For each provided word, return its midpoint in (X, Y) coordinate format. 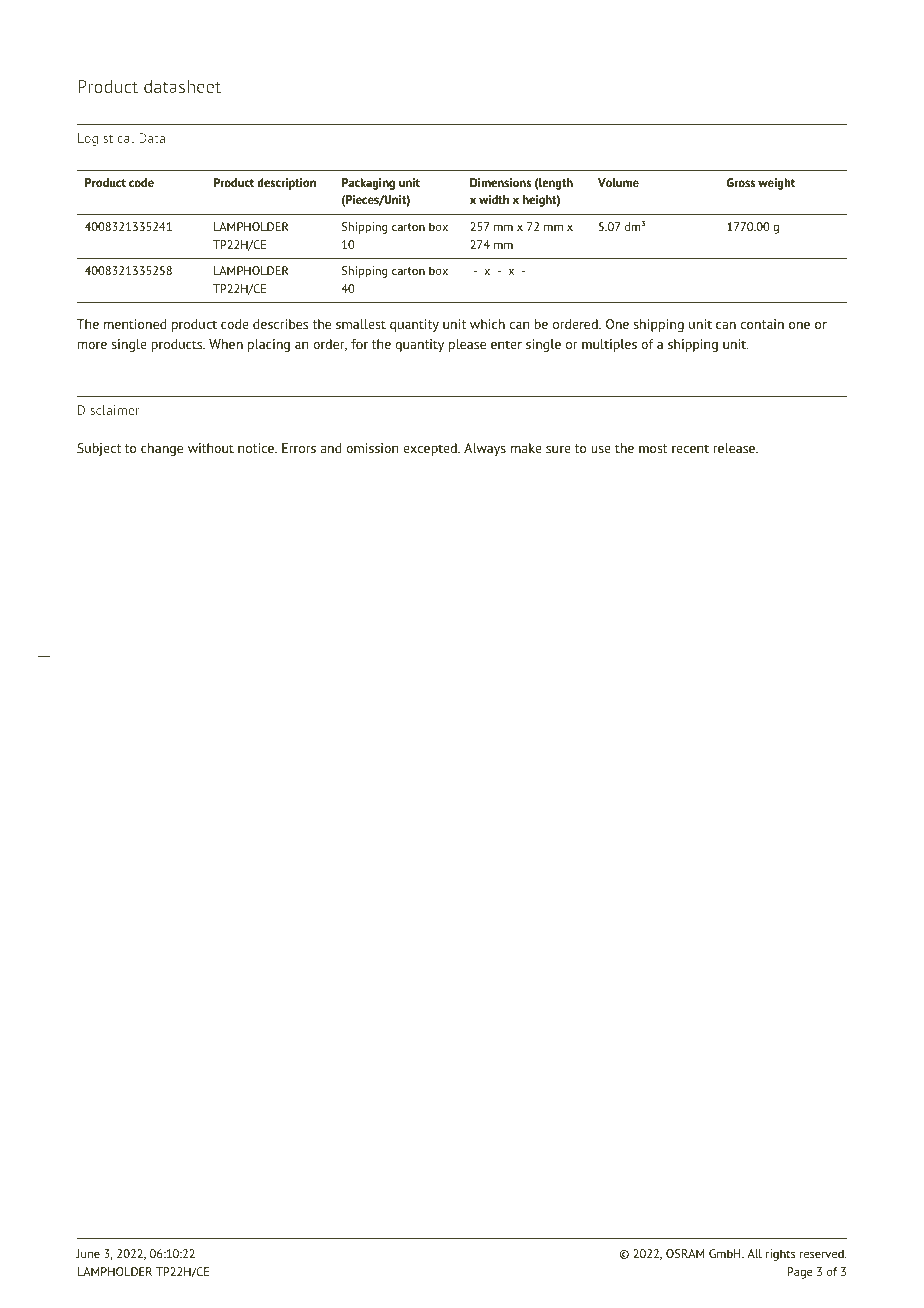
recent (690, 448)
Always (485, 449)
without (211, 448)
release (736, 448)
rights (780, 1255)
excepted (431, 449)
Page (799, 1273)
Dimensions (500, 182)
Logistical (106, 139)
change (162, 449)
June (88, 1253)
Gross (741, 182)
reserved (823, 1253)
